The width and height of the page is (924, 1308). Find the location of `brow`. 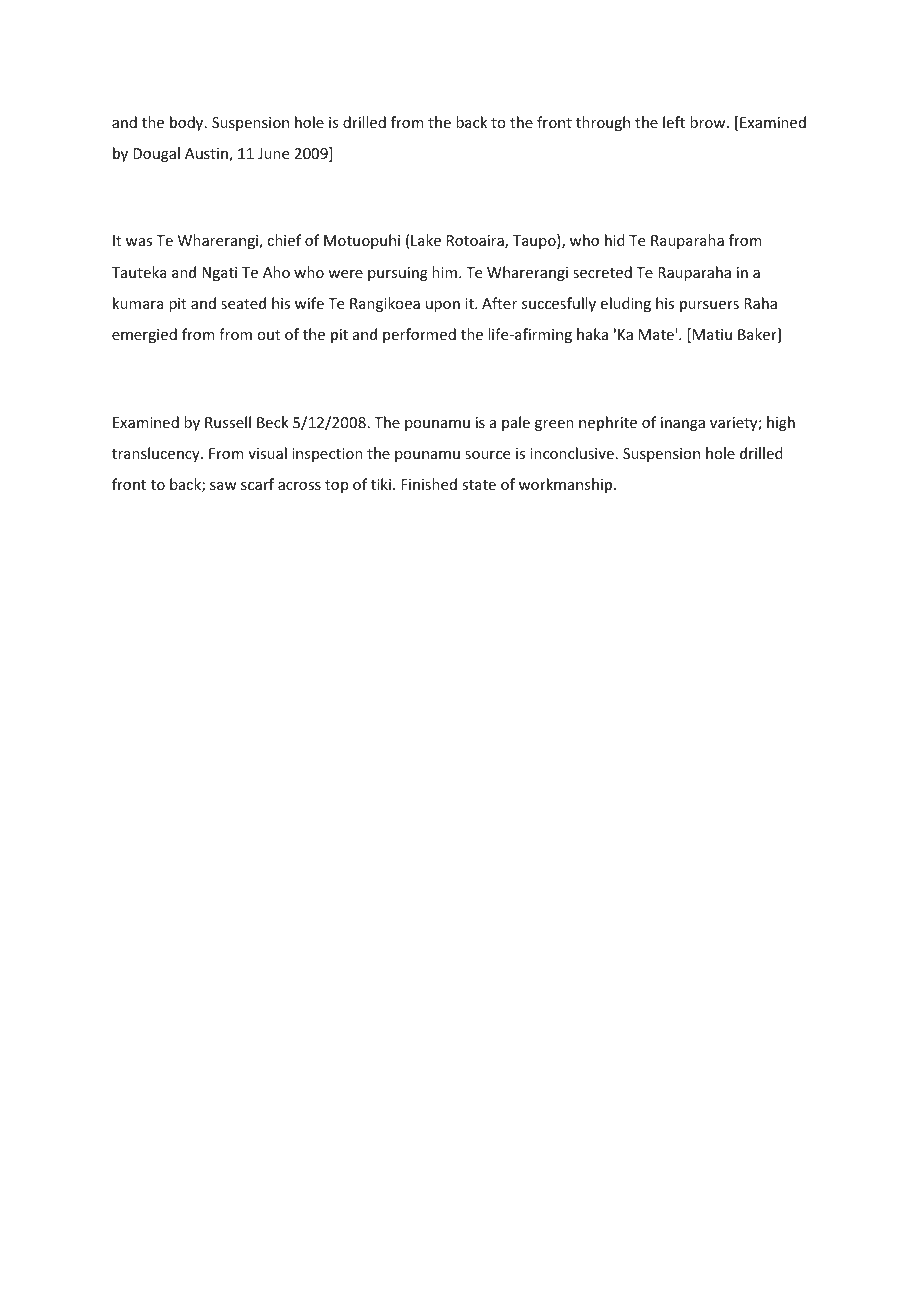

brow is located at coordinates (709, 122).
